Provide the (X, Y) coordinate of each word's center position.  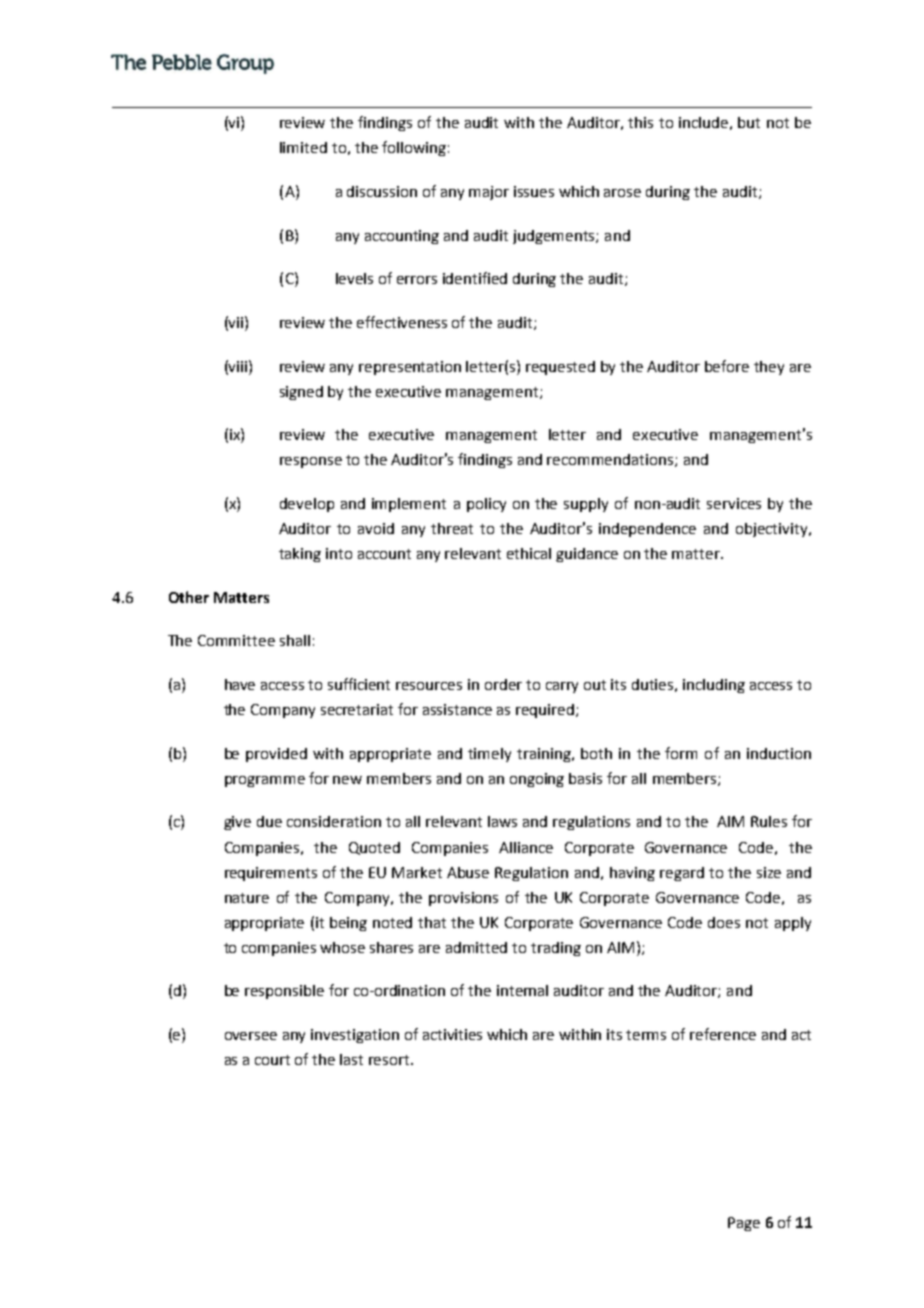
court (272, 1060)
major (489, 193)
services (734, 503)
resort (390, 1060)
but (749, 122)
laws (502, 821)
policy (486, 505)
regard (682, 874)
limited (303, 147)
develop (307, 505)
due (269, 821)
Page (744, 1224)
